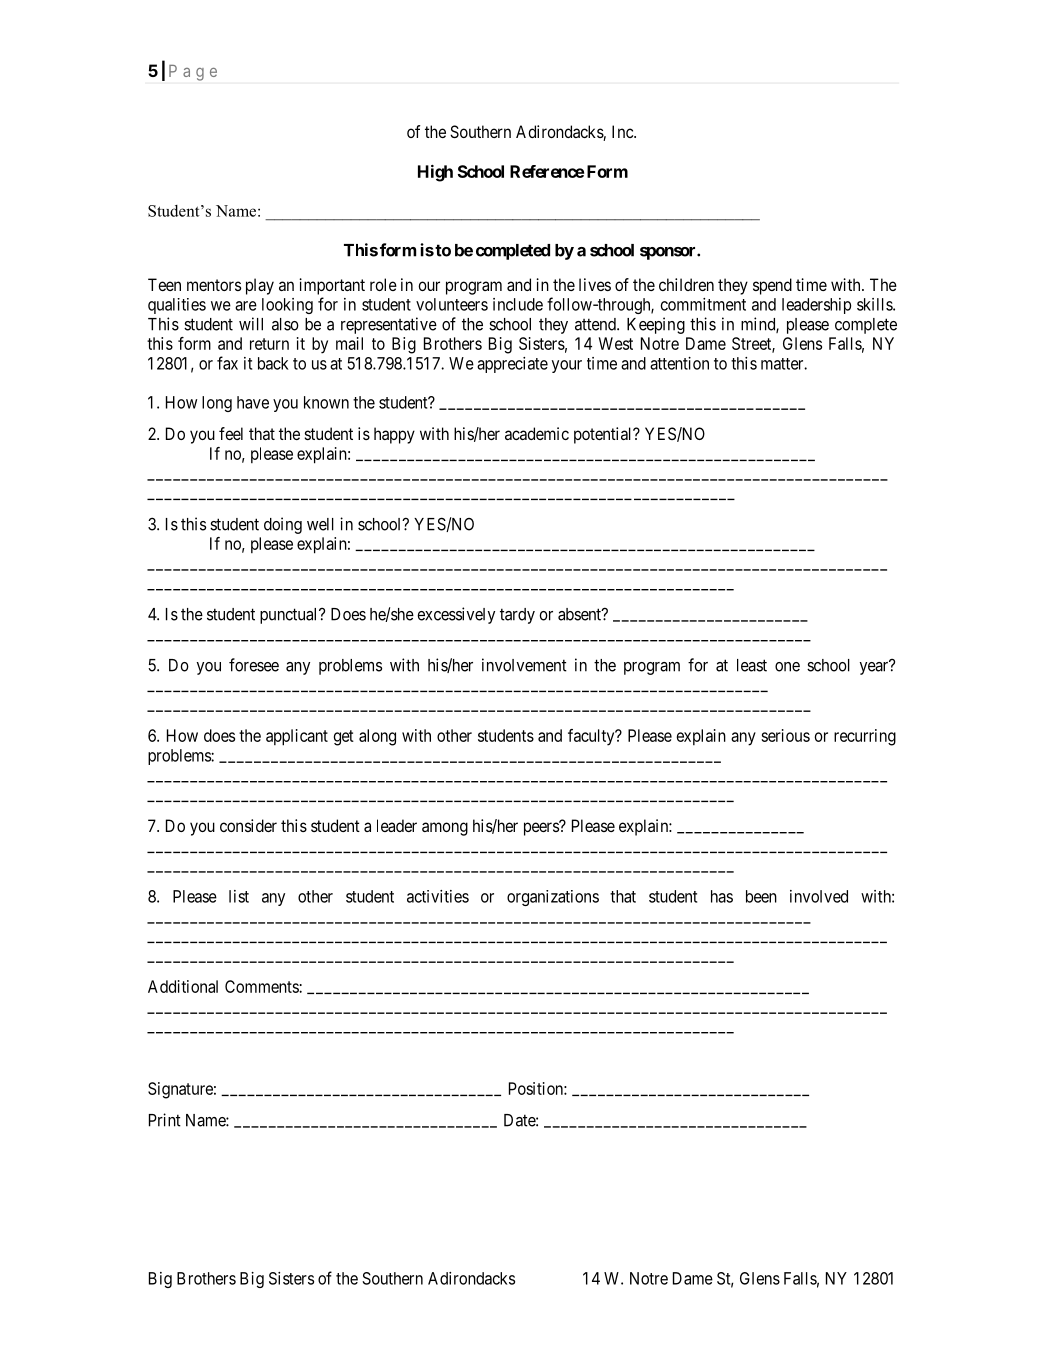 Image resolution: width=1044 pixels, height=1350 pixels. Describe the element at coordinates (537, 433) in the screenshot. I see `academic` at that location.
